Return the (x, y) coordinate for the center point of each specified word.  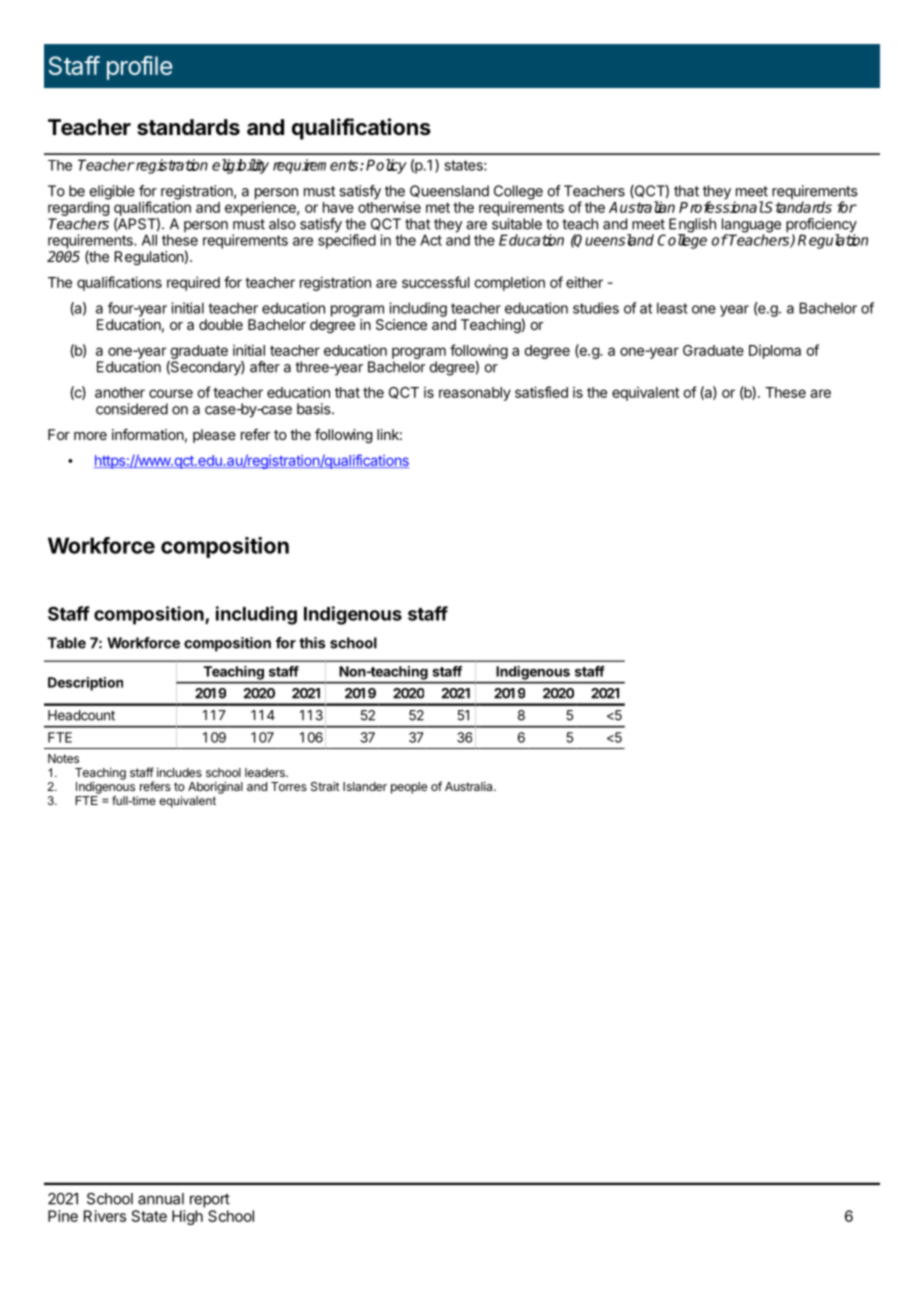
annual (161, 1199)
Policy (386, 166)
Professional (721, 207)
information (148, 434)
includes (179, 772)
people (409, 788)
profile (139, 68)
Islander (365, 786)
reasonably (475, 394)
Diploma (775, 352)
